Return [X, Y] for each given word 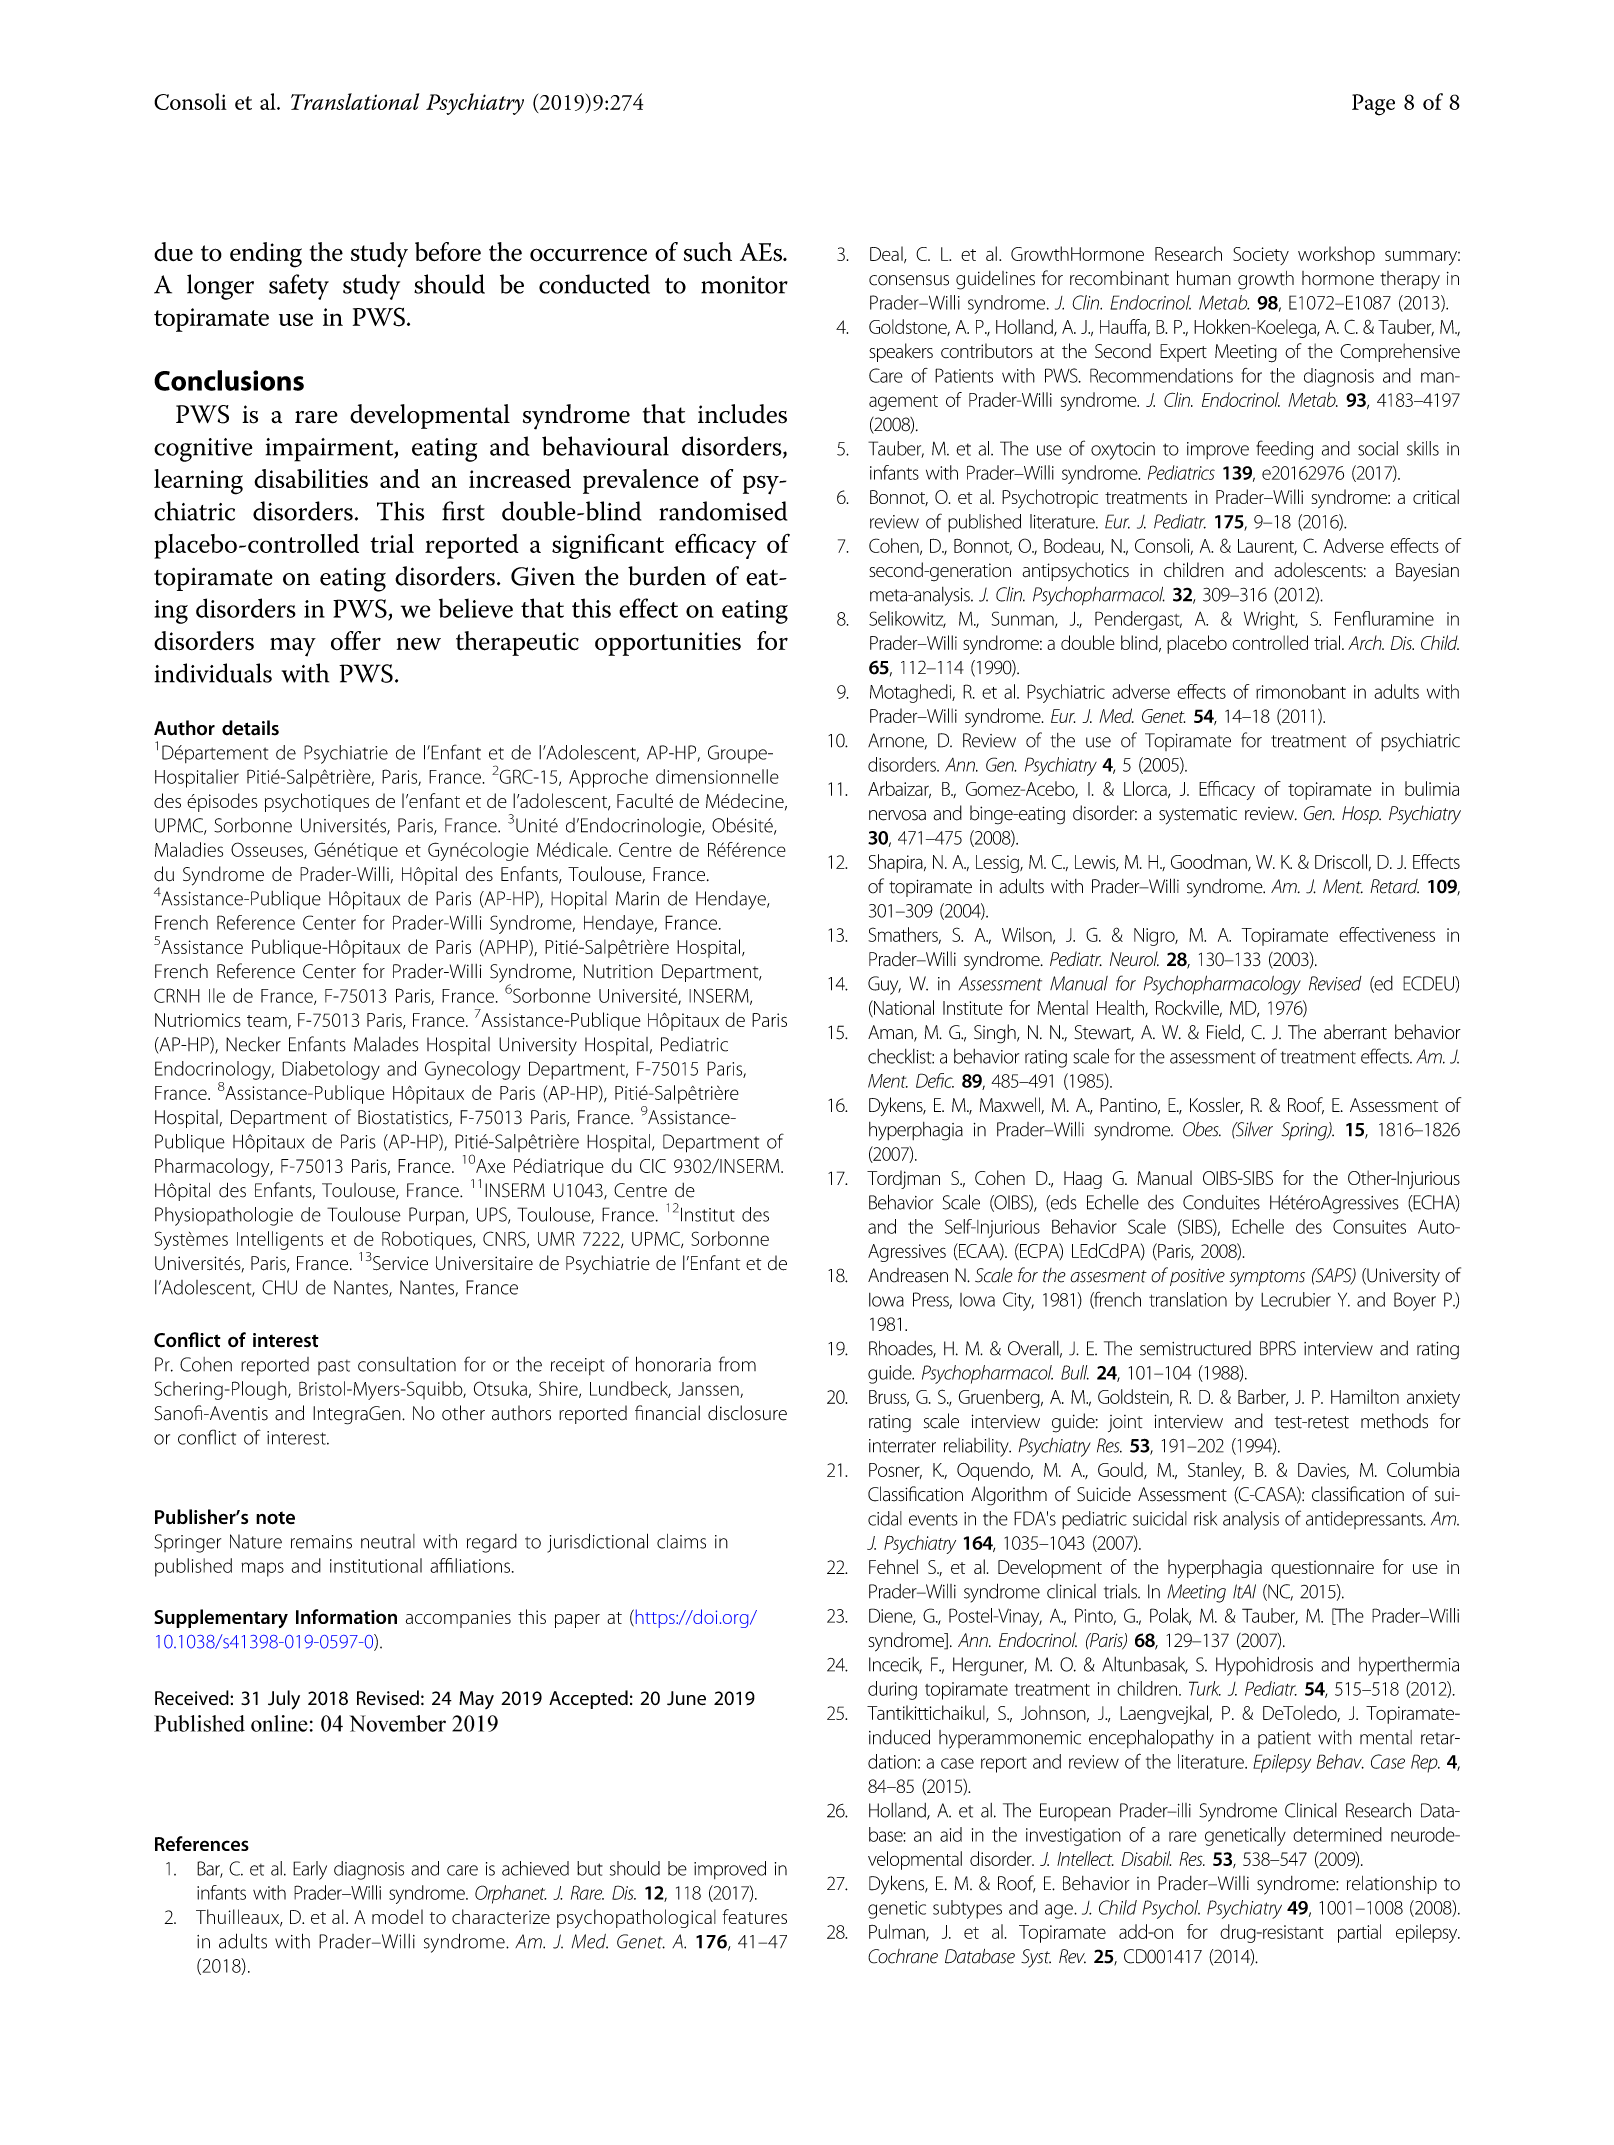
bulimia [1432, 788]
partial [1359, 1933]
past [334, 1367]
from [737, 1364]
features [755, 1916]
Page [1373, 105]
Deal [887, 254]
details [250, 728]
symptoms [1267, 1278]
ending [266, 255]
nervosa [897, 815]
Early [310, 1870]
